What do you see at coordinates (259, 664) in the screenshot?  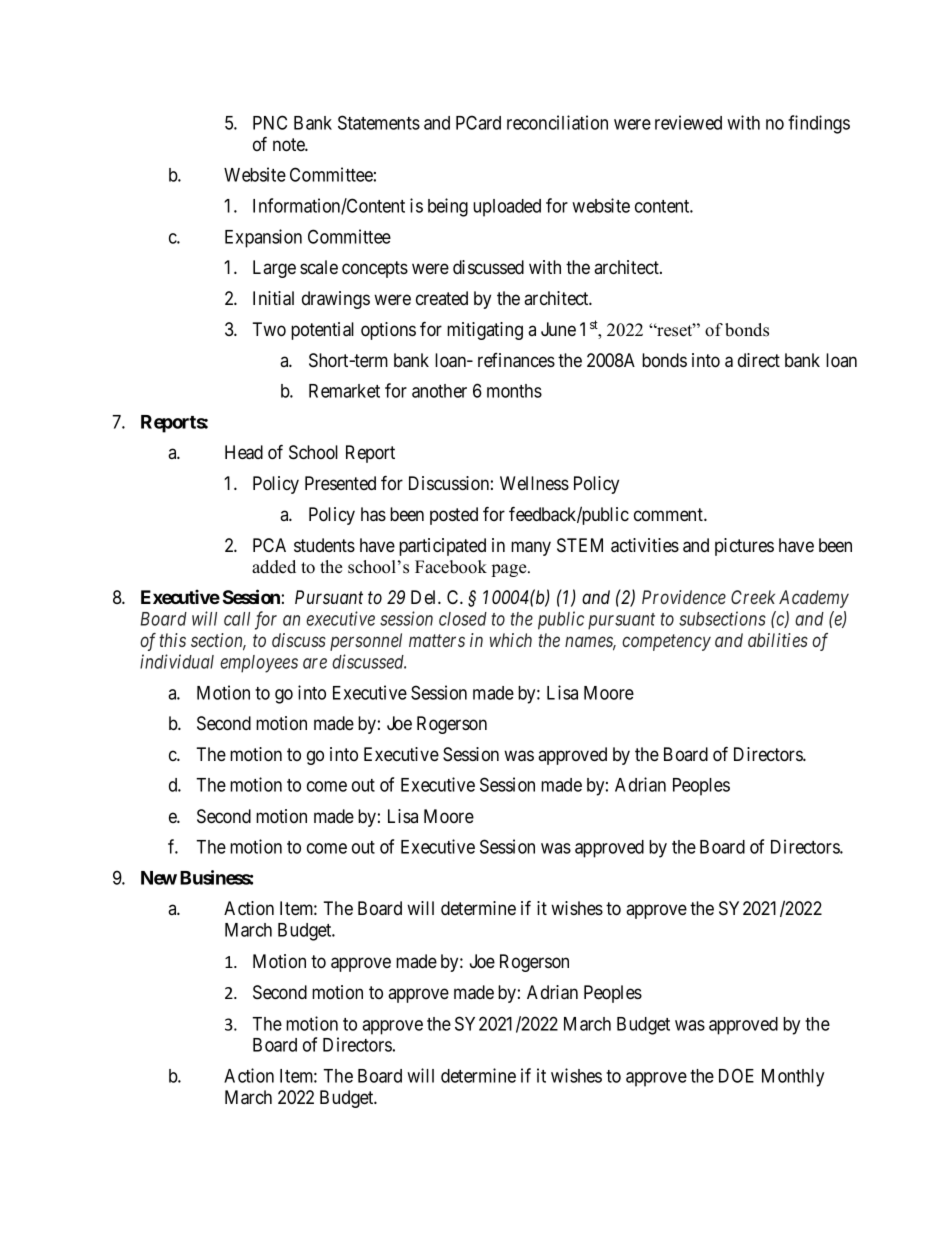 I see `employees` at bounding box center [259, 664].
